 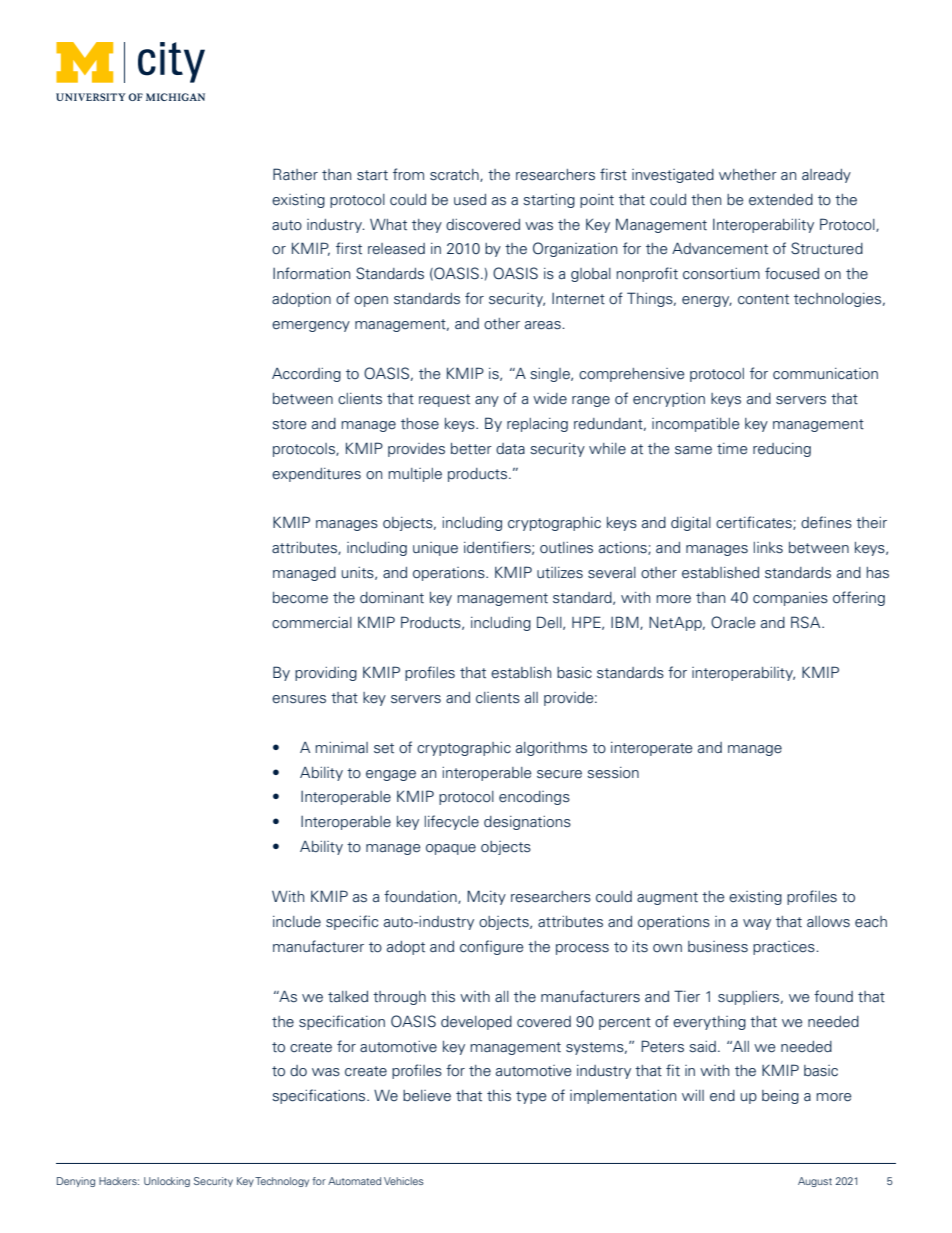 I want to click on Unlocking, so click(x=167, y=1182).
